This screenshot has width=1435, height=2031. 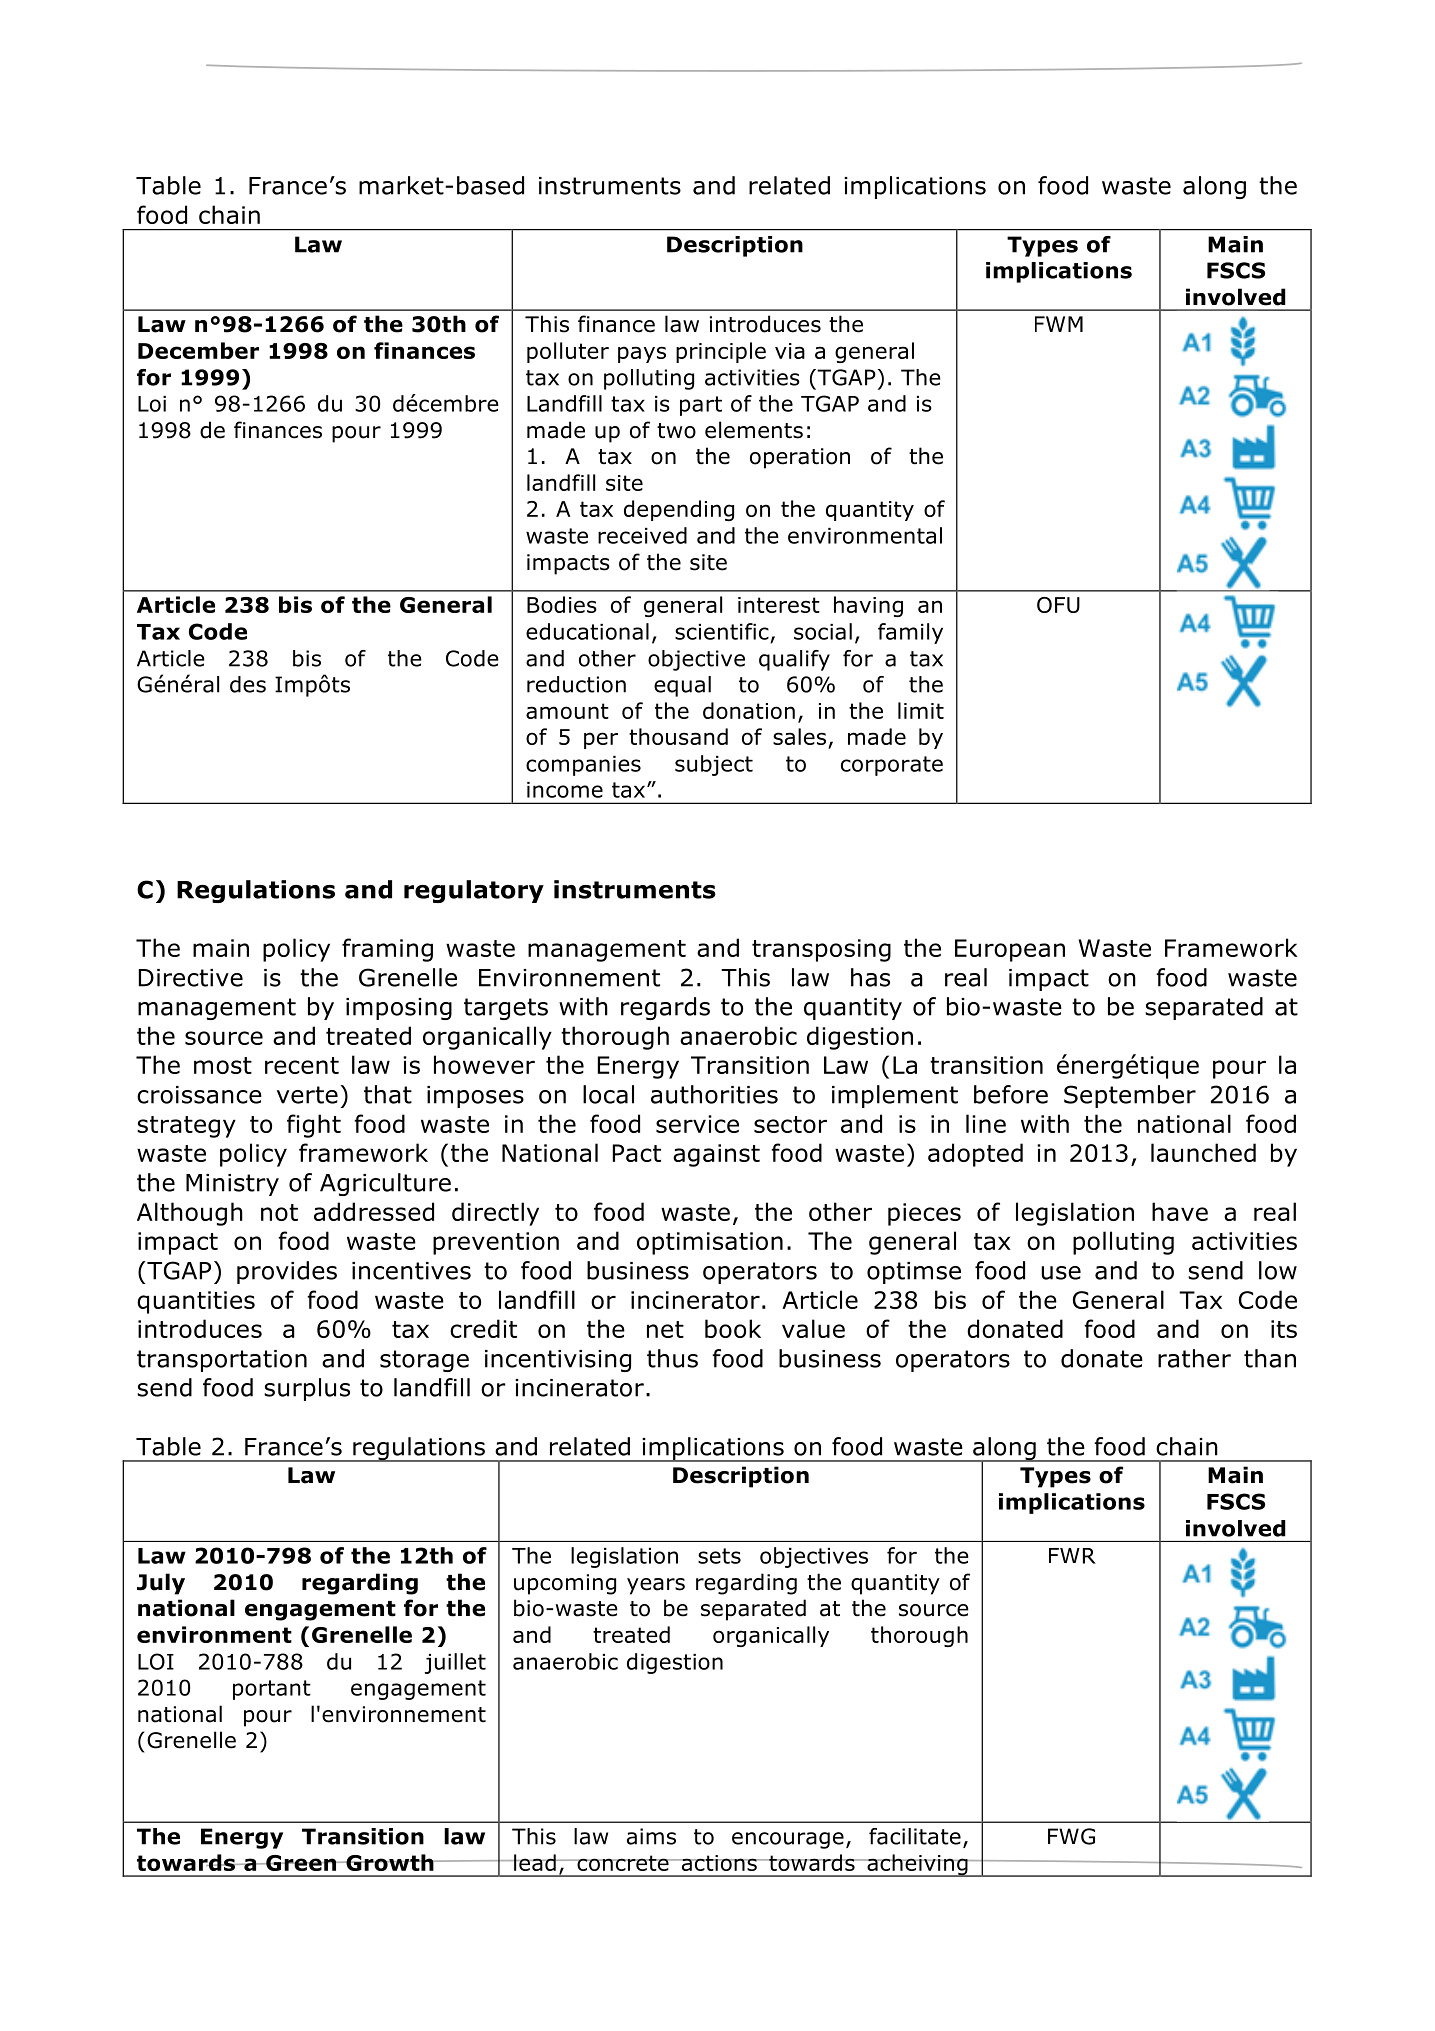 What do you see at coordinates (714, 765) in the screenshot?
I see `subject` at bounding box center [714, 765].
